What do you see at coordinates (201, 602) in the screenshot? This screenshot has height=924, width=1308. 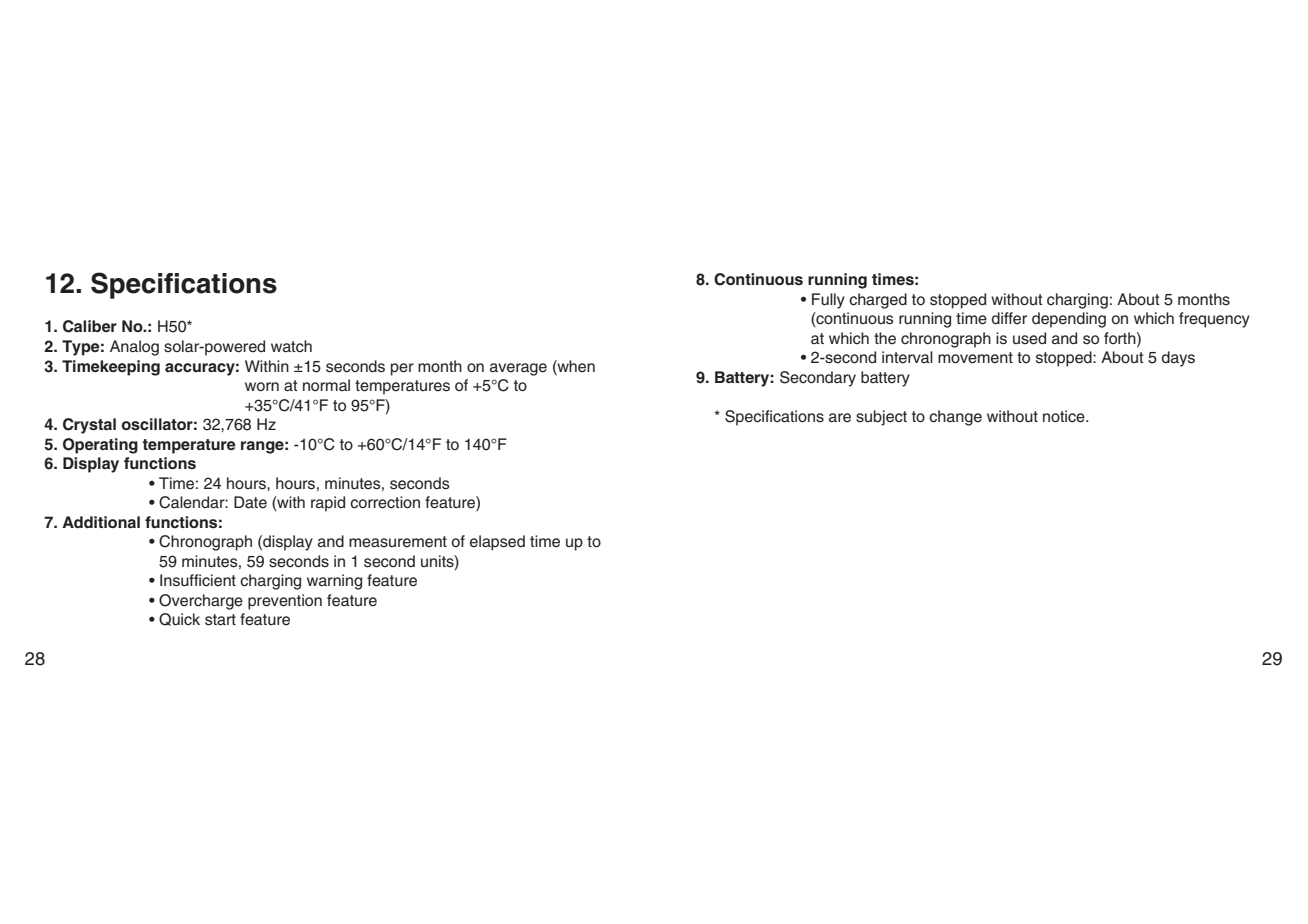 I see `Overcharge` at bounding box center [201, 602].
